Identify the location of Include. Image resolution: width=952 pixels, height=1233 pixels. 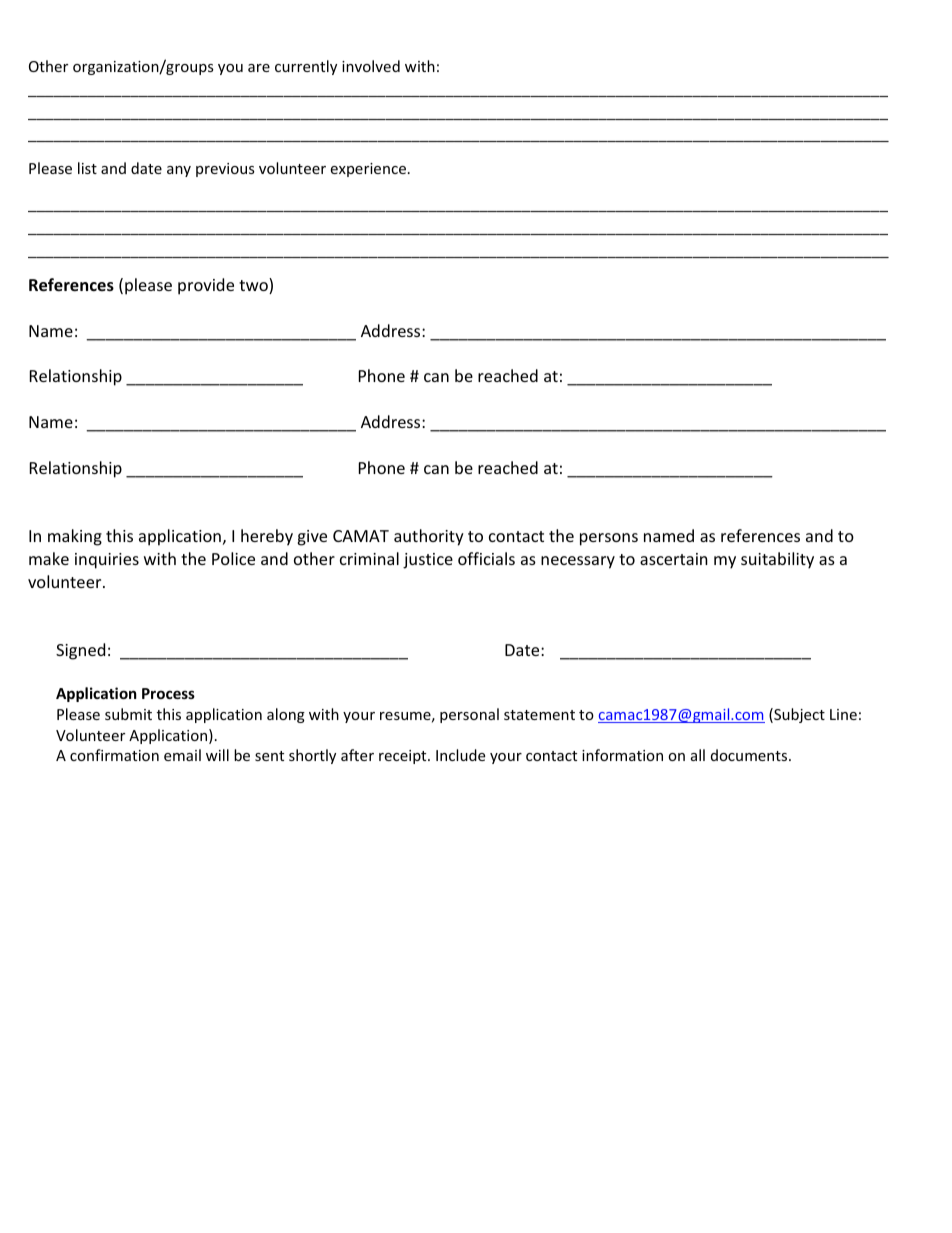
(460, 755).
